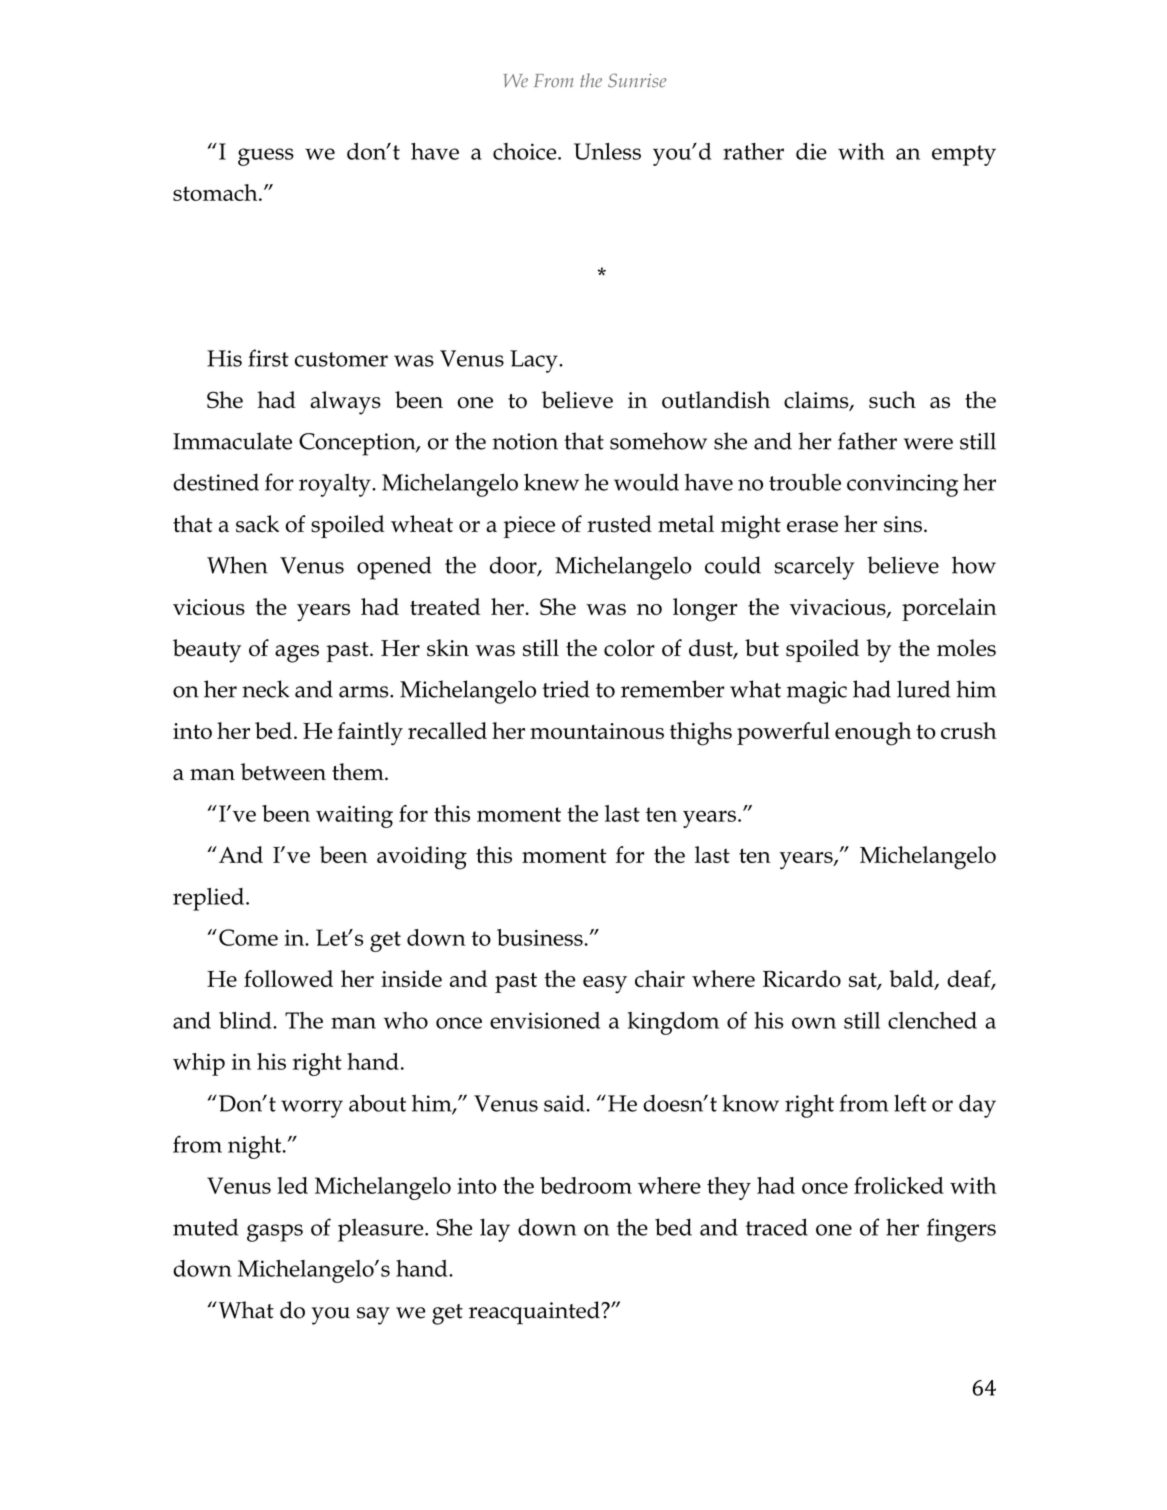 Image resolution: width=1167 pixels, height=1510 pixels. What do you see at coordinates (535, 1313) in the image?
I see `reacquainted` at bounding box center [535, 1313].
